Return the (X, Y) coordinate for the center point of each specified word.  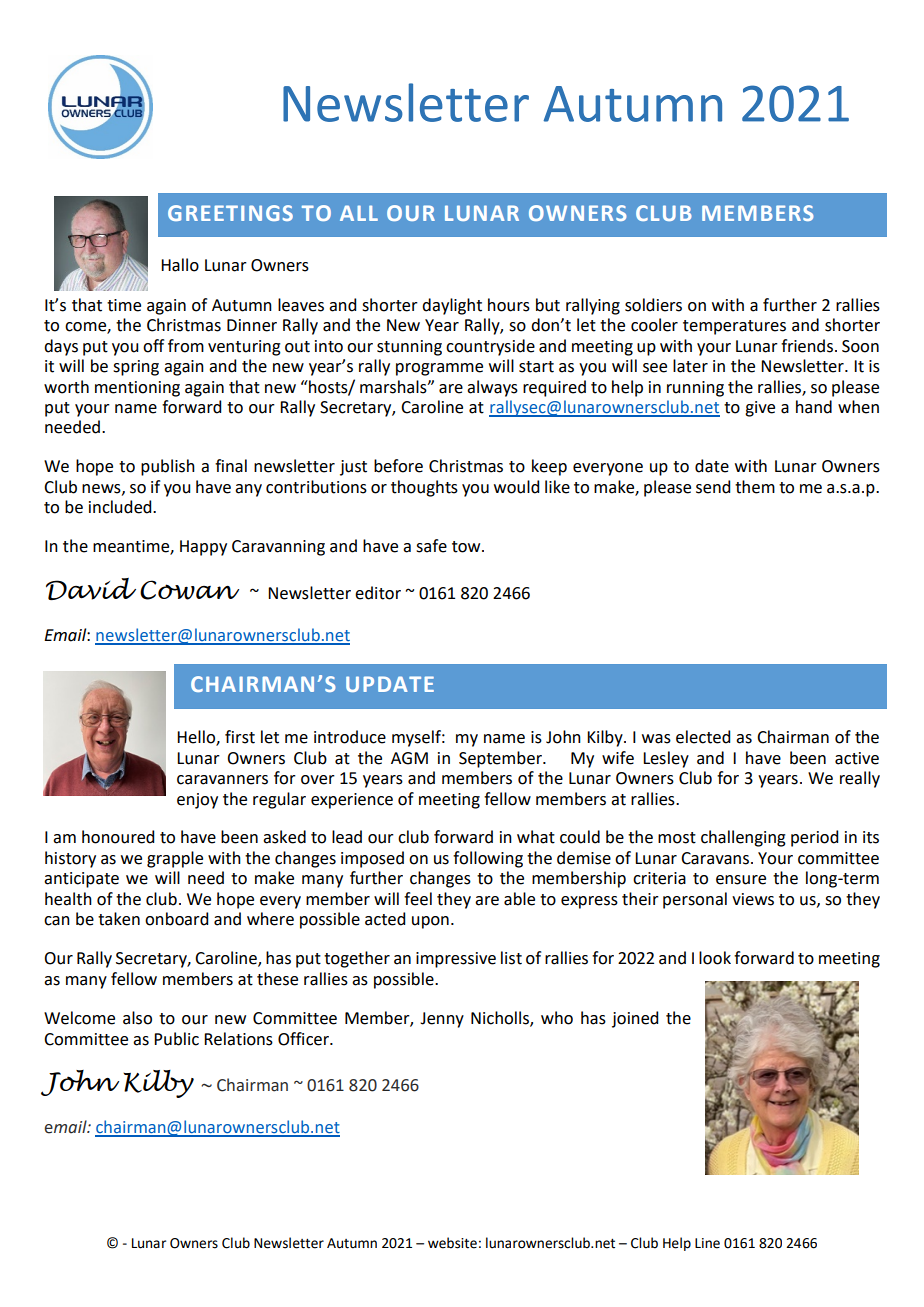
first (240, 737)
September (501, 759)
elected (703, 737)
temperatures (734, 327)
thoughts (424, 488)
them (755, 487)
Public (176, 1039)
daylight (452, 306)
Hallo (180, 265)
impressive (456, 960)
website (452, 1243)
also (137, 1018)
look (715, 958)
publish (168, 467)
